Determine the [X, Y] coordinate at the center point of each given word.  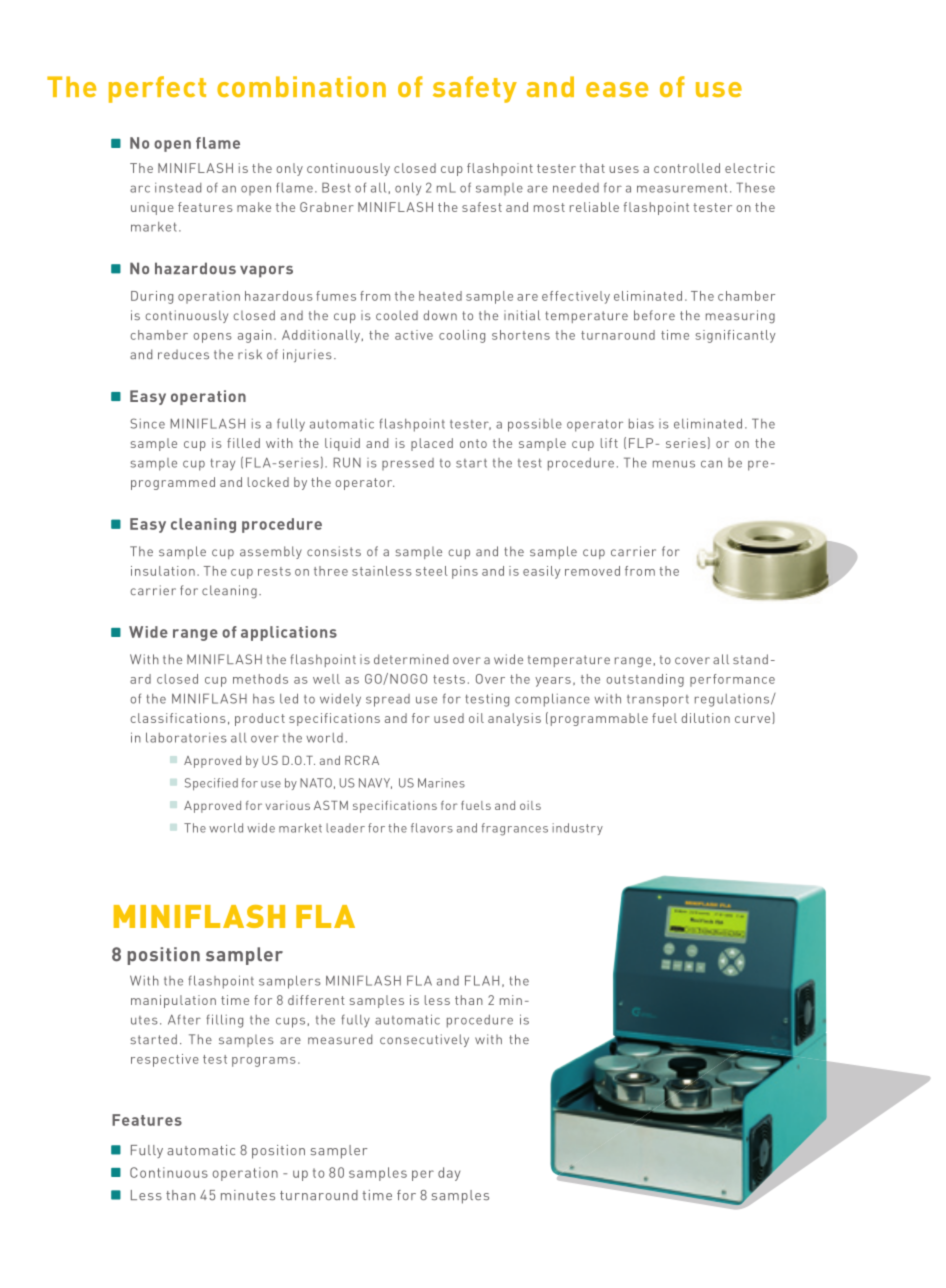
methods [260, 679]
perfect [157, 89]
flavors [432, 828]
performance [732, 680]
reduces [183, 354]
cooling [462, 336]
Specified [211, 784]
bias [641, 423]
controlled [687, 168]
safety [475, 89]
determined [411, 659]
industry [577, 829]
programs [264, 1062]
